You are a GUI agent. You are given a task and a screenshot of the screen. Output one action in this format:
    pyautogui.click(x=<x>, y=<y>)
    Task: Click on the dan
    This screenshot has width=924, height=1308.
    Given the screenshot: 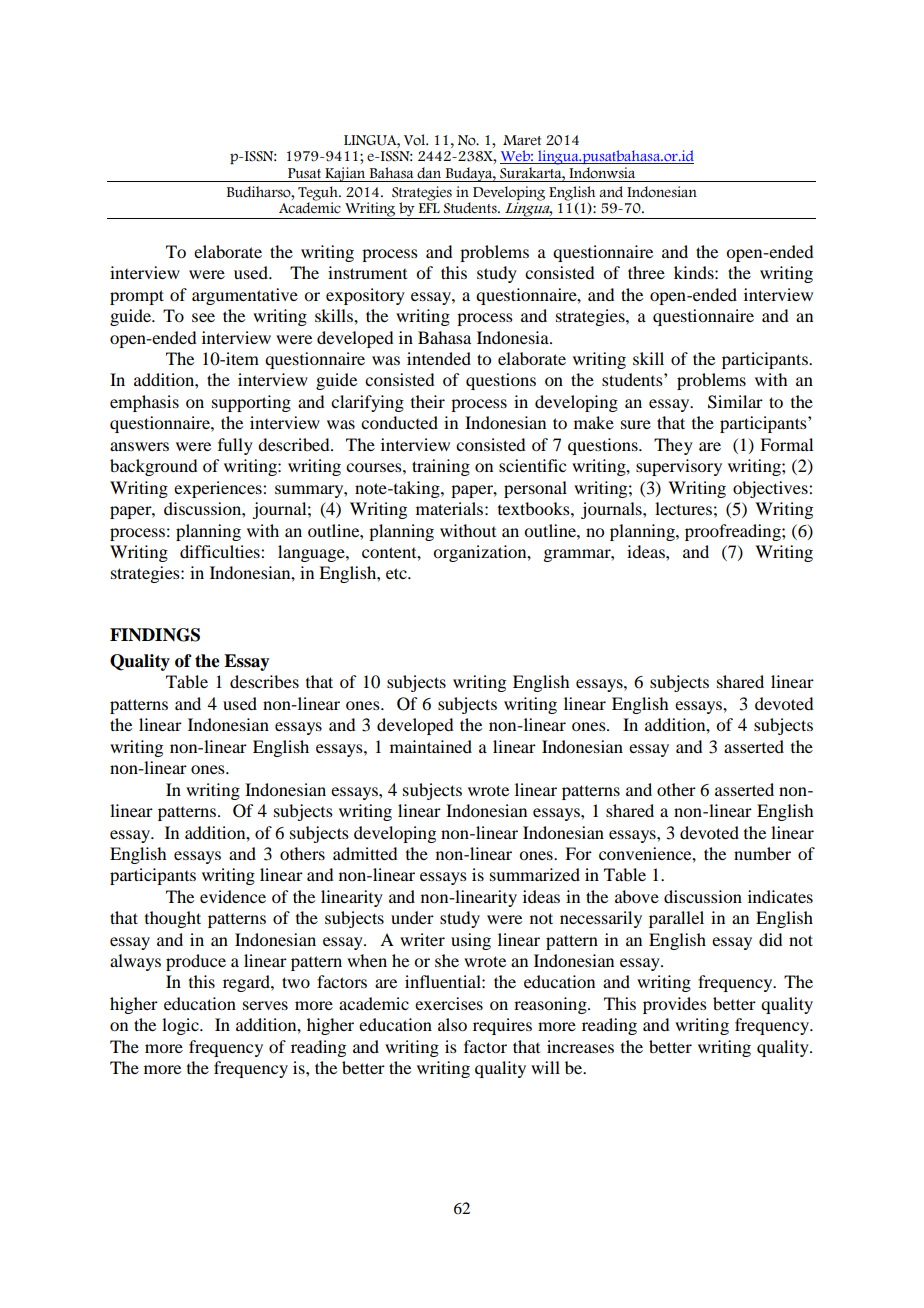 What is the action you would take?
    pyautogui.click(x=429, y=172)
